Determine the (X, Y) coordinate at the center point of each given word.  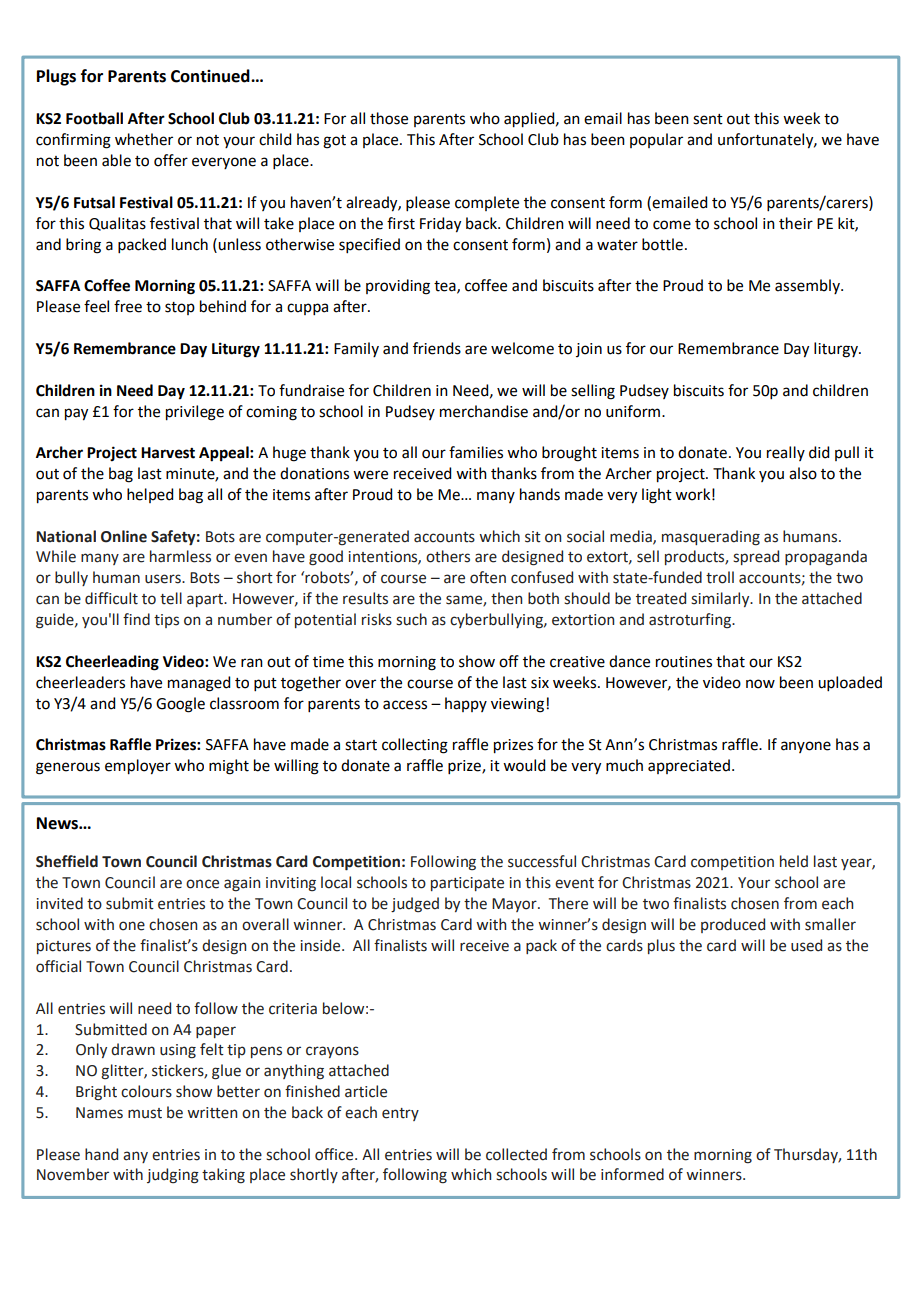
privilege (195, 413)
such (411, 619)
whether (144, 139)
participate (467, 884)
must (145, 1113)
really (786, 453)
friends (437, 348)
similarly (721, 599)
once (202, 884)
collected (516, 1154)
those (389, 118)
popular (656, 140)
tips (166, 621)
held (794, 861)
